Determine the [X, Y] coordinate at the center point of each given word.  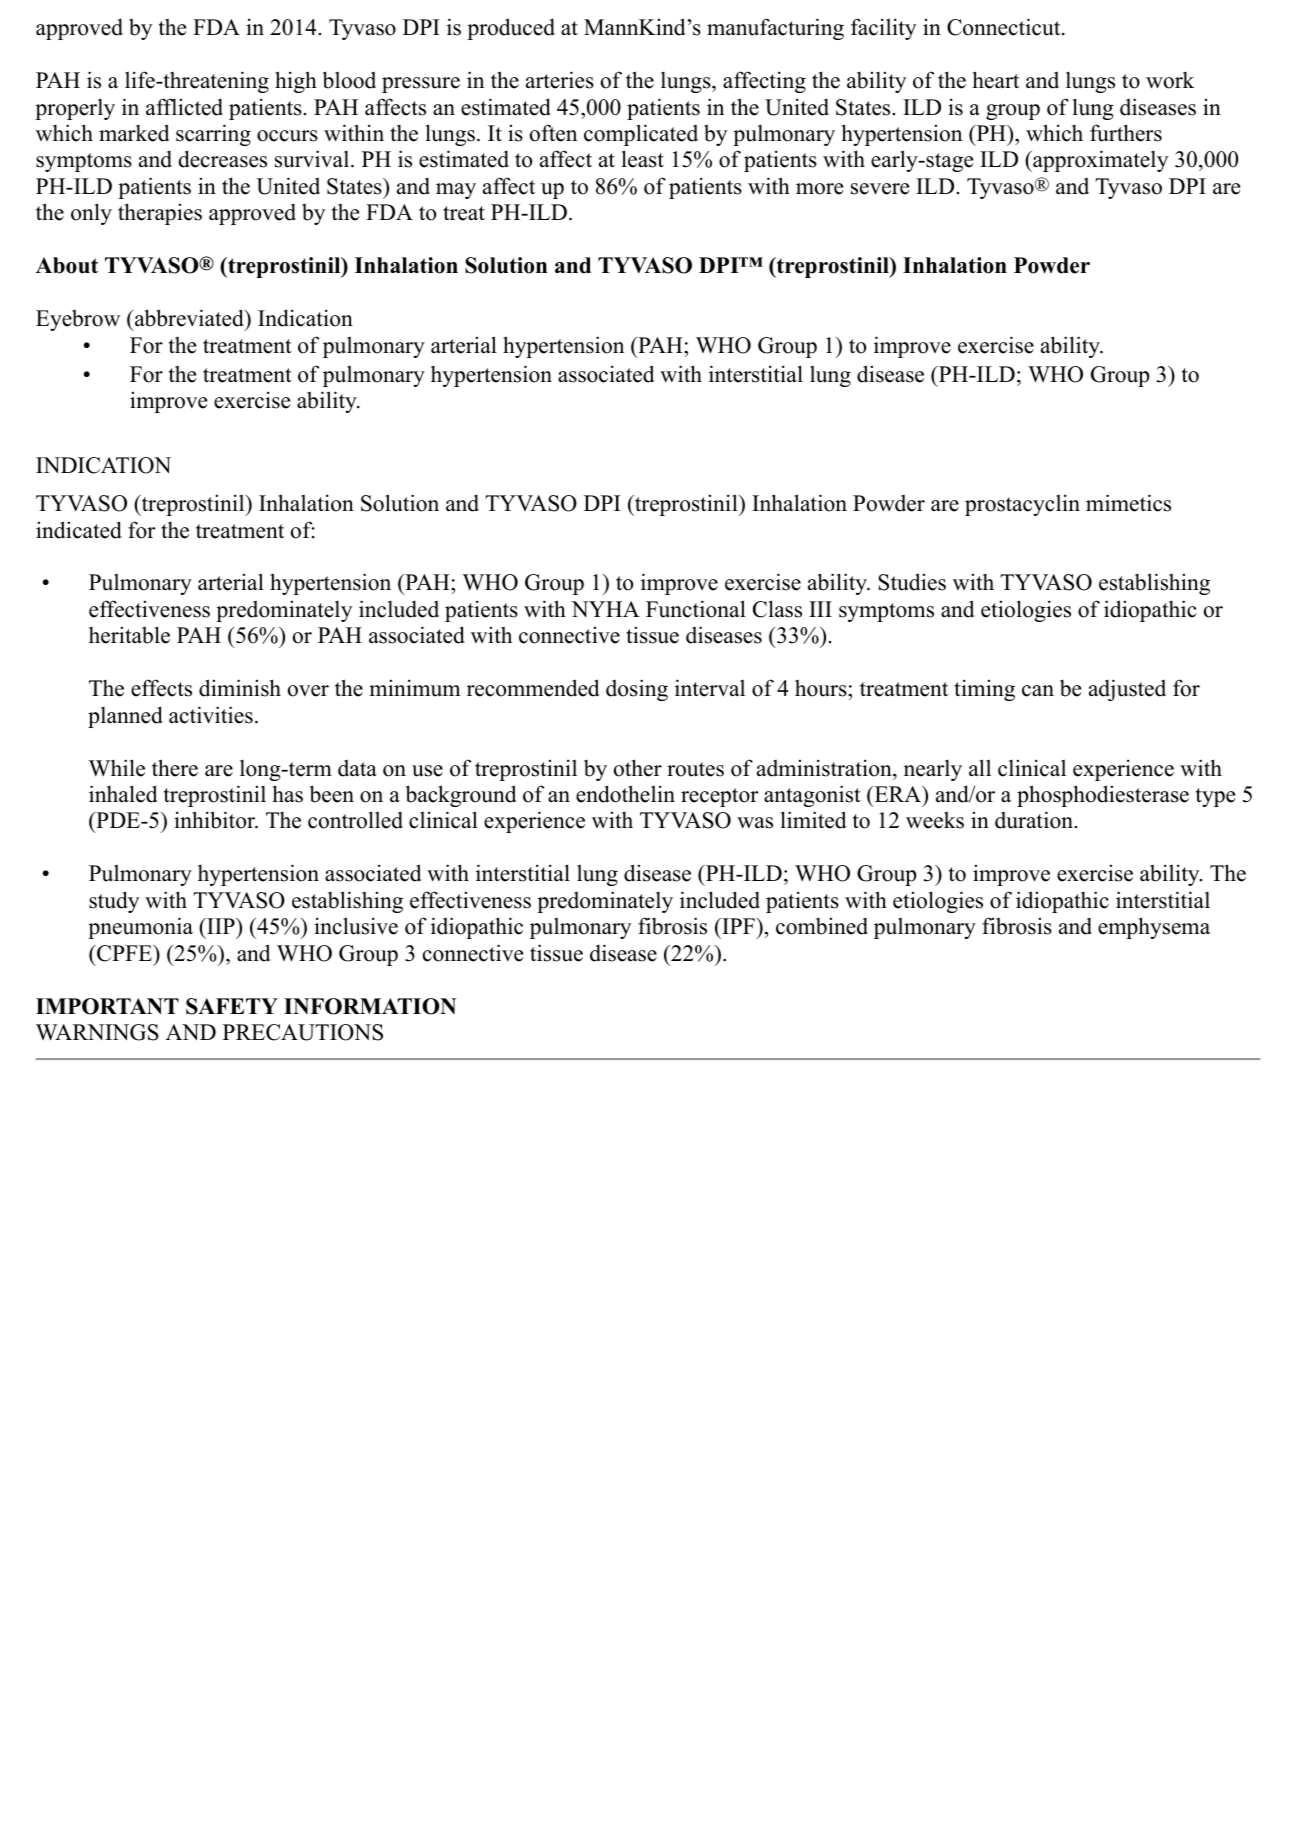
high [296, 82]
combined [822, 926]
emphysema [1154, 928]
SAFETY [232, 1006]
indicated [79, 530]
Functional [696, 609]
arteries [560, 80]
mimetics [1128, 503]
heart [996, 80]
